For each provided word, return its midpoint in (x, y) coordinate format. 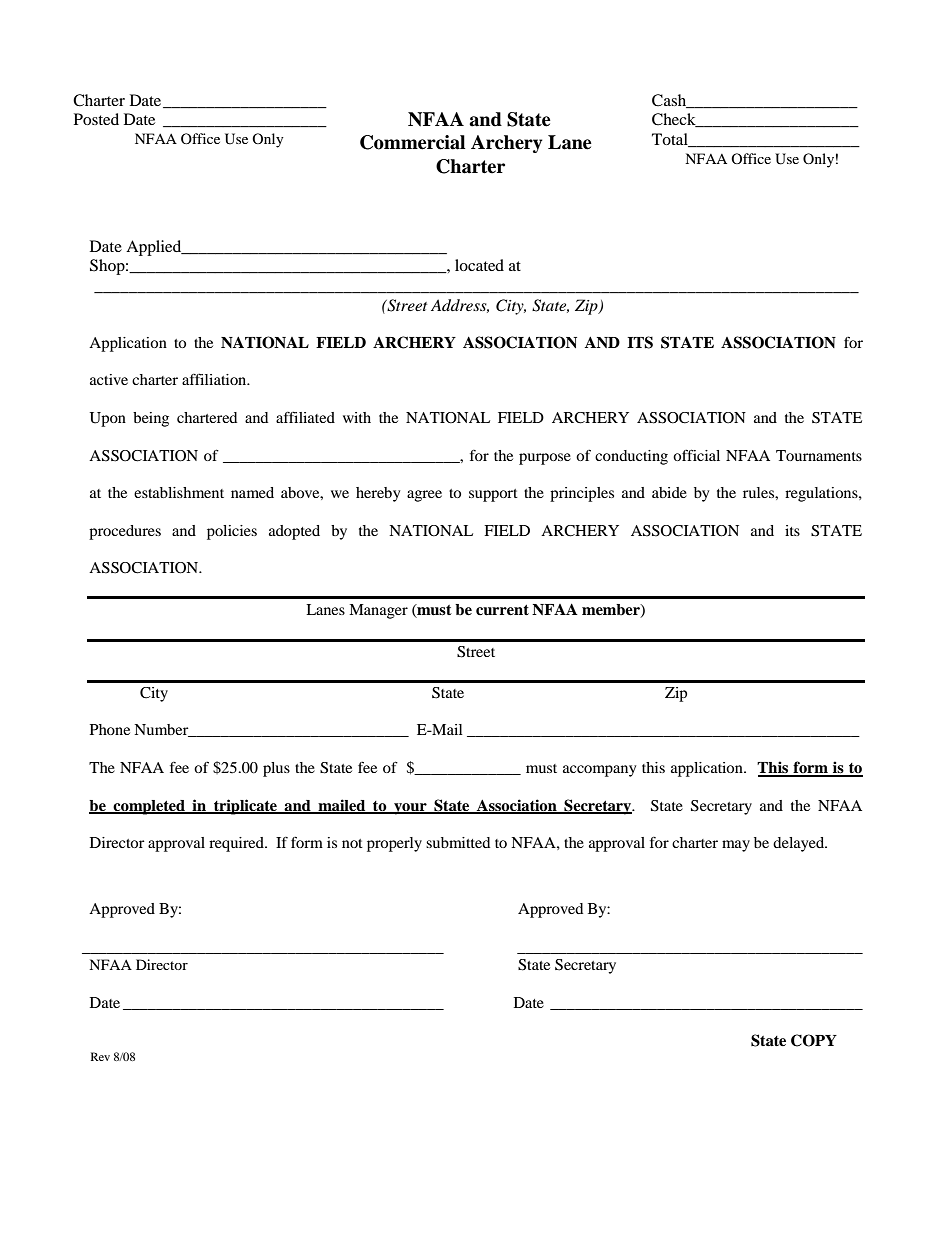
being (151, 419)
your (410, 809)
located (479, 265)
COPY (814, 1040)
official (696, 455)
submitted (458, 842)
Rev (100, 1056)
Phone (110, 729)
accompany (599, 771)
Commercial (412, 142)
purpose (545, 459)
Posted (96, 119)
